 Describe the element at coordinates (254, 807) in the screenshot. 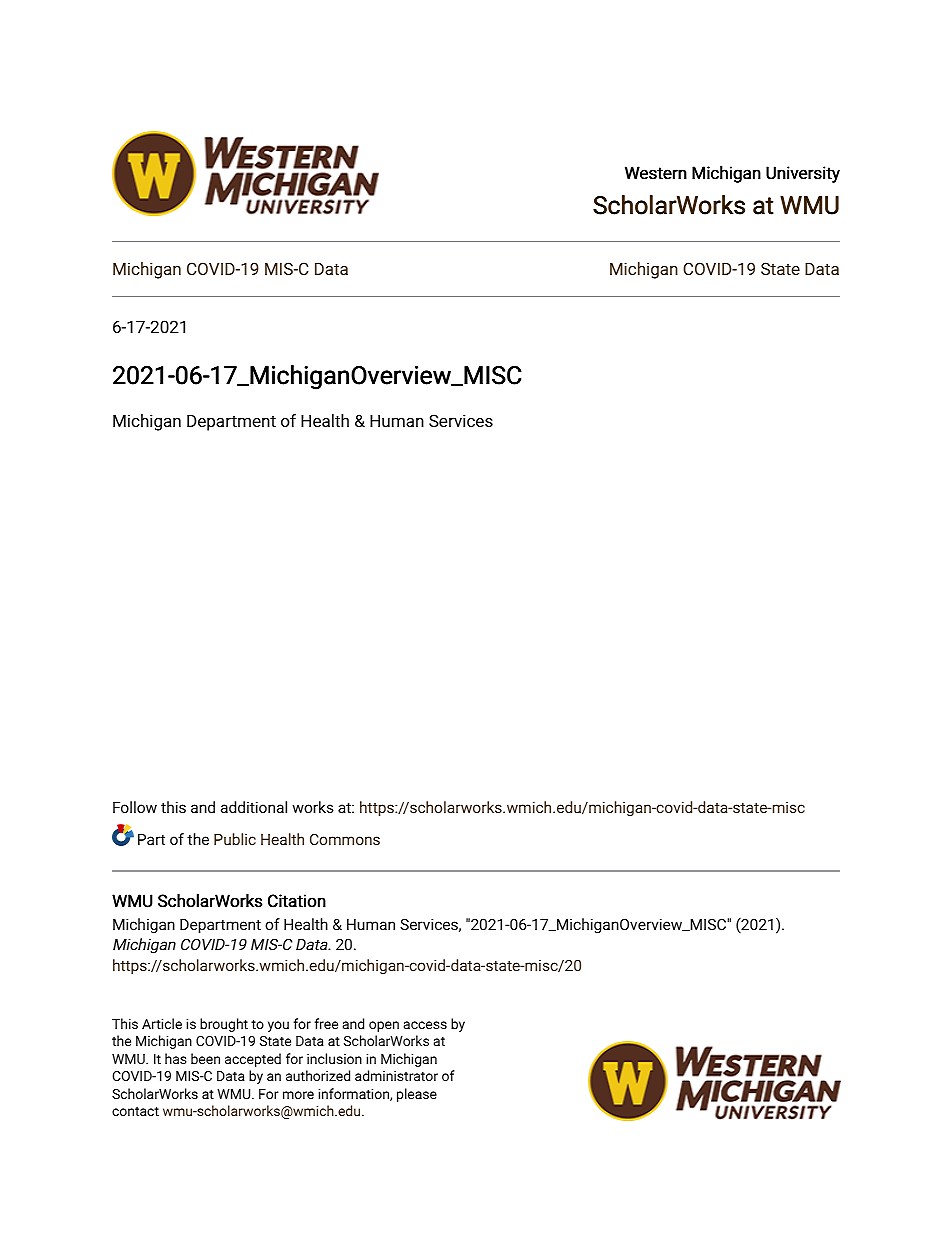

I see `additional` at that location.
